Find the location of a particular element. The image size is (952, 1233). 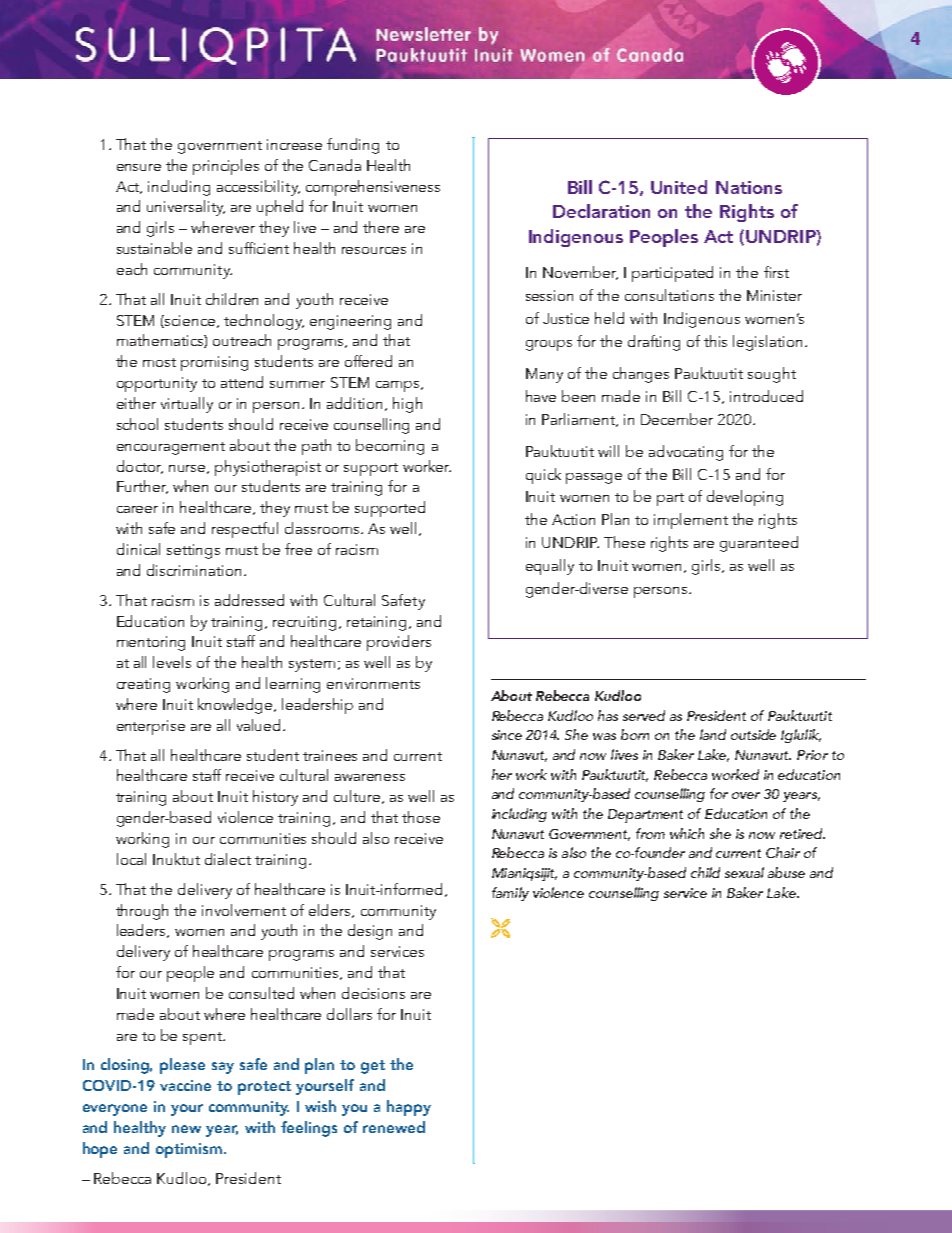

optimism is located at coordinates (189, 1150).
